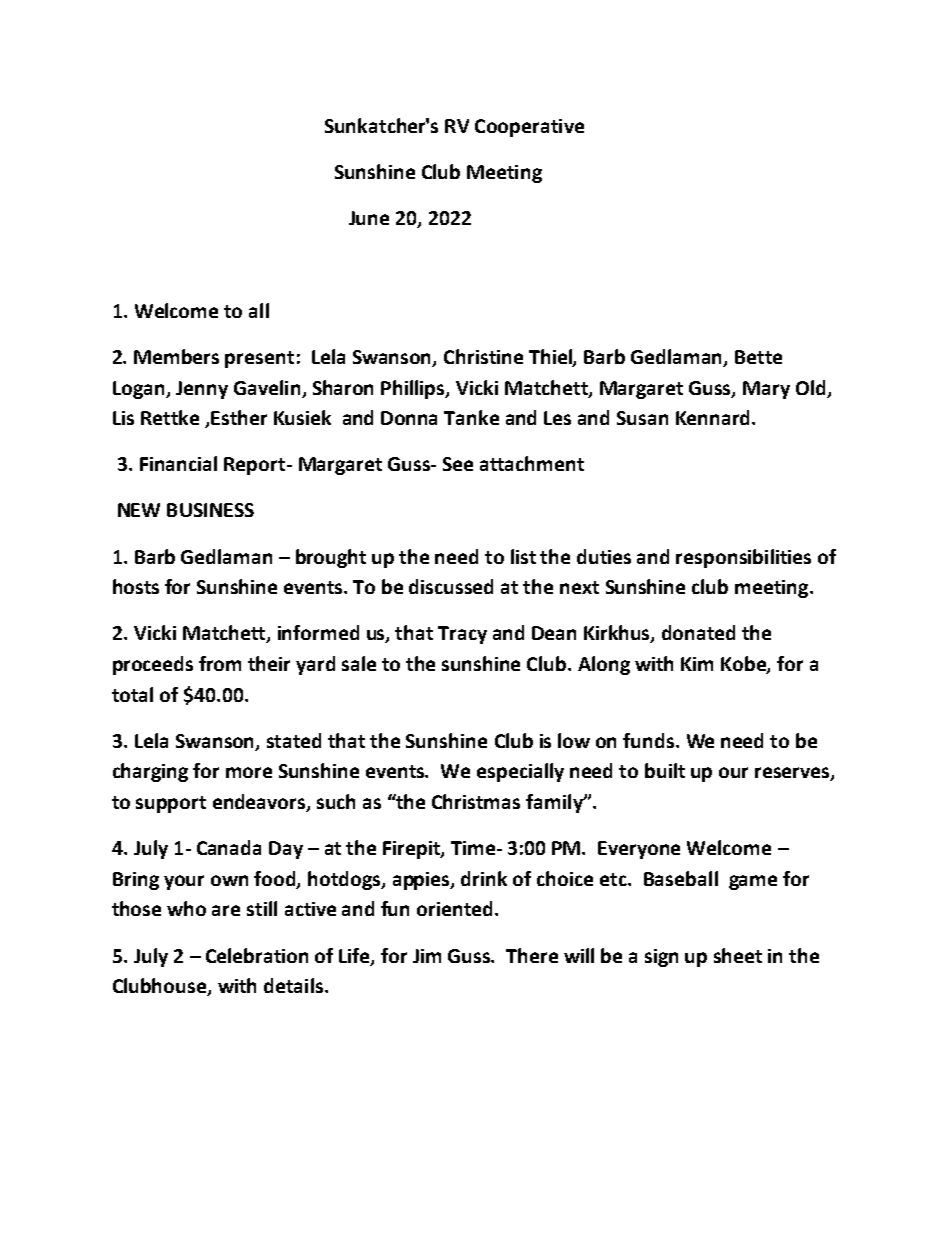 This screenshot has height=1233, width=952. What do you see at coordinates (529, 128) in the screenshot?
I see `Cooperative` at bounding box center [529, 128].
